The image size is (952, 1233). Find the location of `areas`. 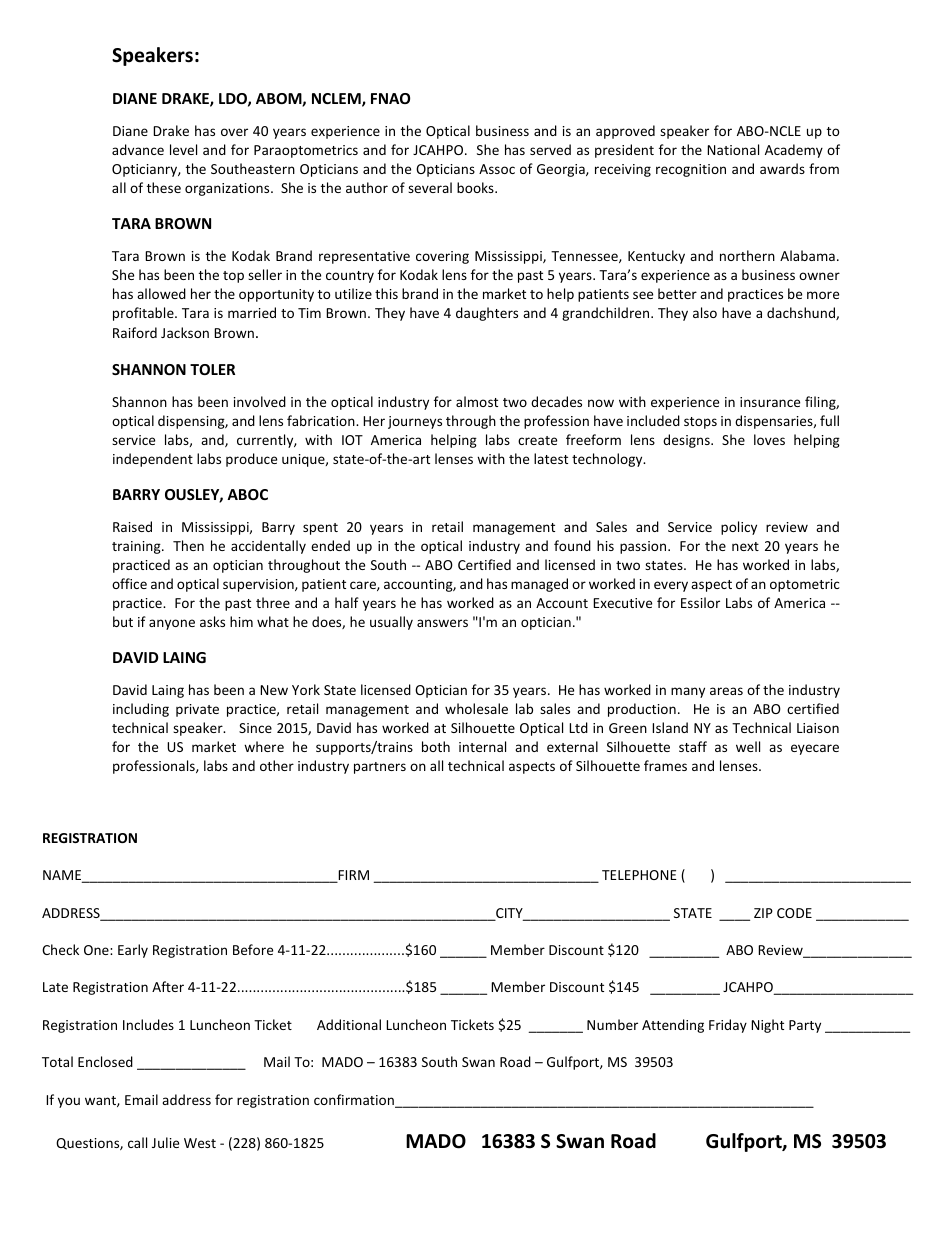

areas is located at coordinates (726, 691).
